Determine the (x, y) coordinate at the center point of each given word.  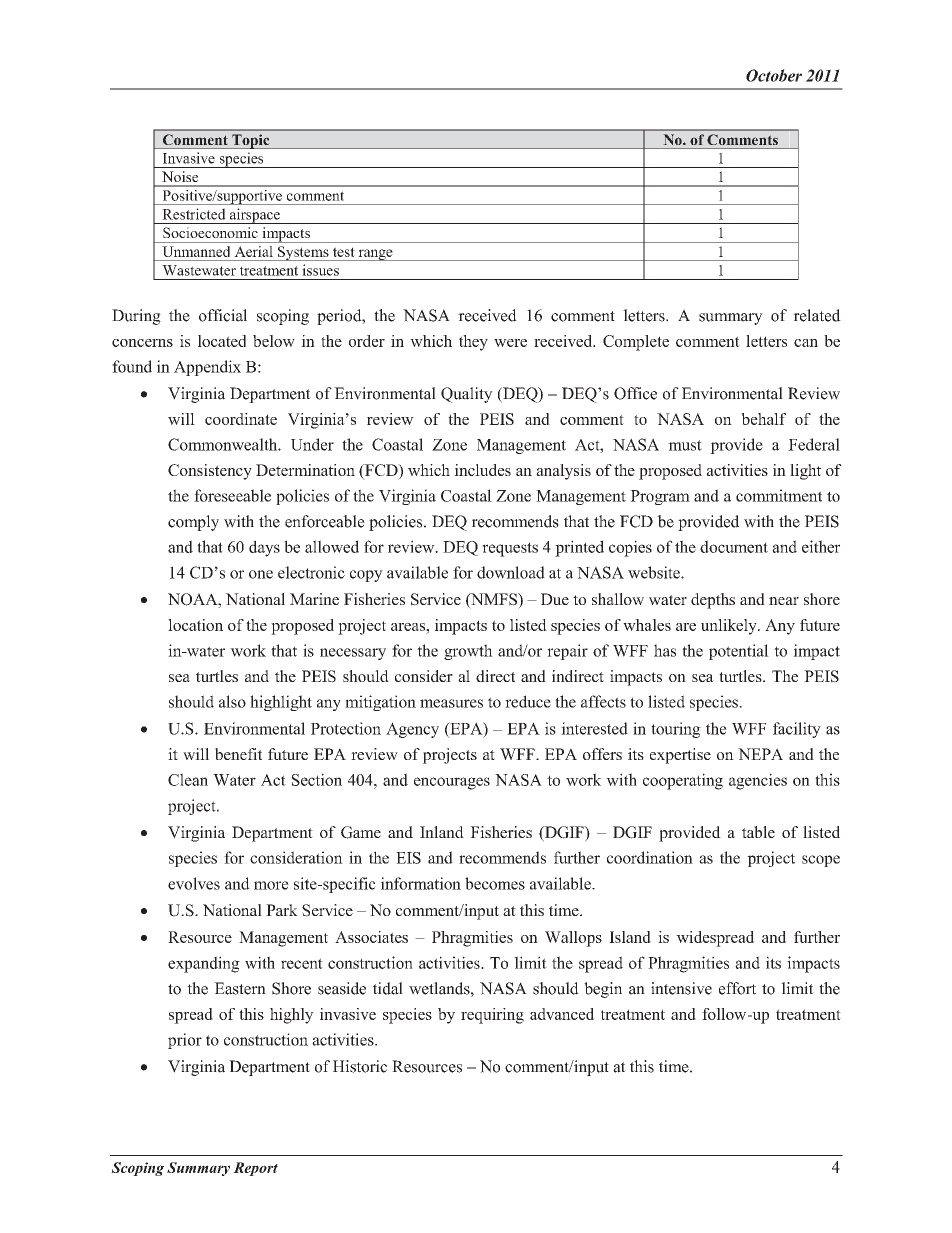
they (473, 343)
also (232, 701)
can (806, 343)
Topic (251, 141)
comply (193, 523)
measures (451, 703)
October (774, 75)
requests (510, 549)
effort (737, 988)
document (734, 546)
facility (797, 730)
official (223, 315)
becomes (495, 883)
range (375, 255)
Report (255, 1169)
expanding (204, 964)
